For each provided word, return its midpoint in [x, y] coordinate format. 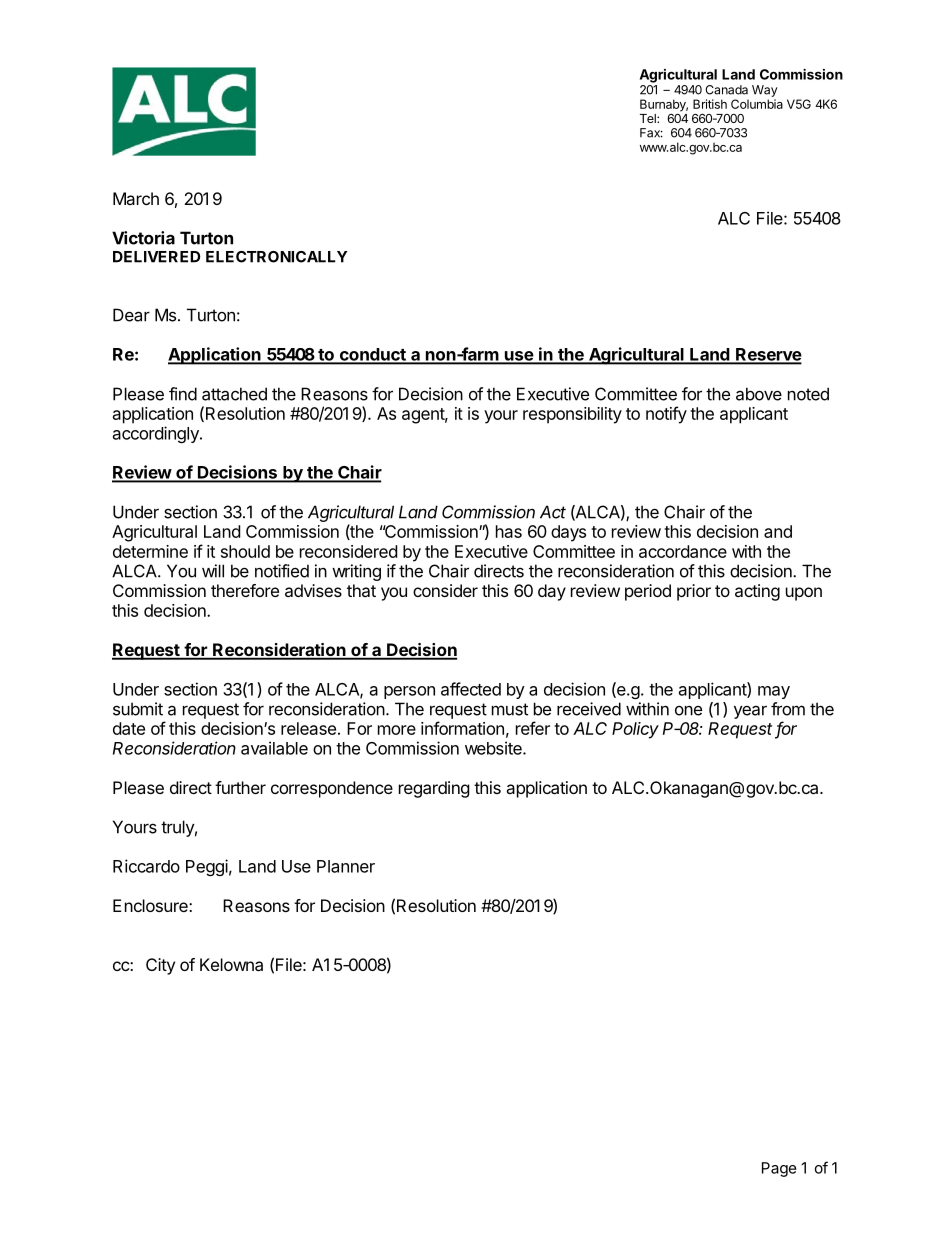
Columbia [757, 104]
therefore [245, 590]
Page [779, 1169]
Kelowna [231, 964]
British [710, 104]
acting [757, 592]
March [136, 198]
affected [471, 689]
